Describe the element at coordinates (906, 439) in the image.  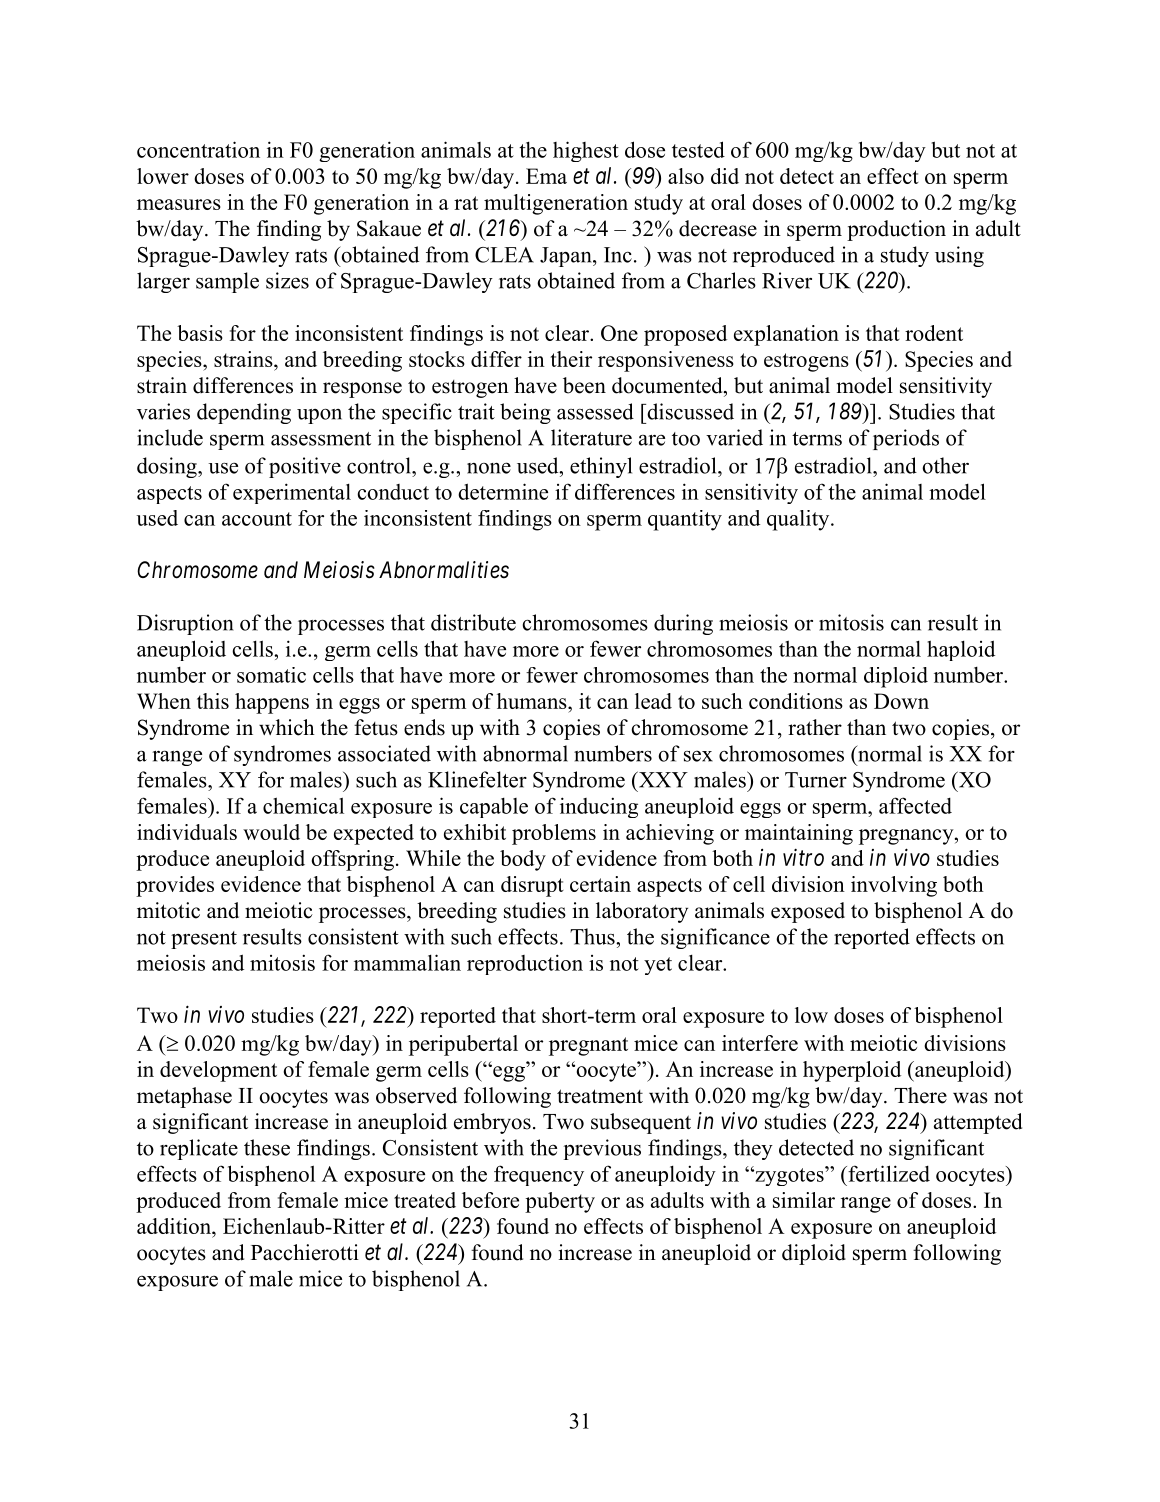
I see `periods` at that location.
